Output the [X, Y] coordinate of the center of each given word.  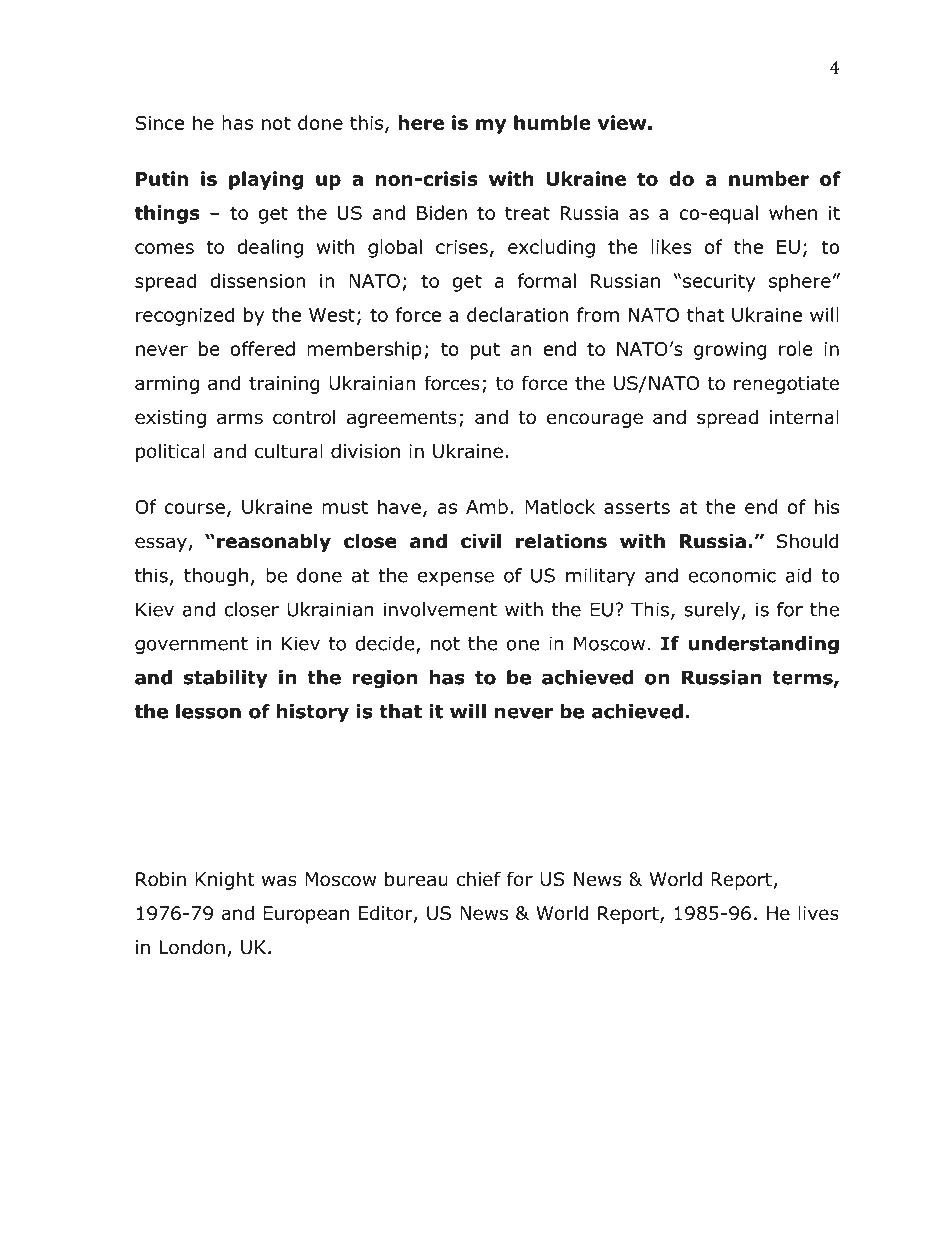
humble [552, 122]
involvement [440, 609]
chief [478, 879]
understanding [764, 645]
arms [240, 419]
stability [226, 679]
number [769, 178]
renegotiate [786, 385]
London [192, 947]
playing [266, 180]
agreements [402, 419]
